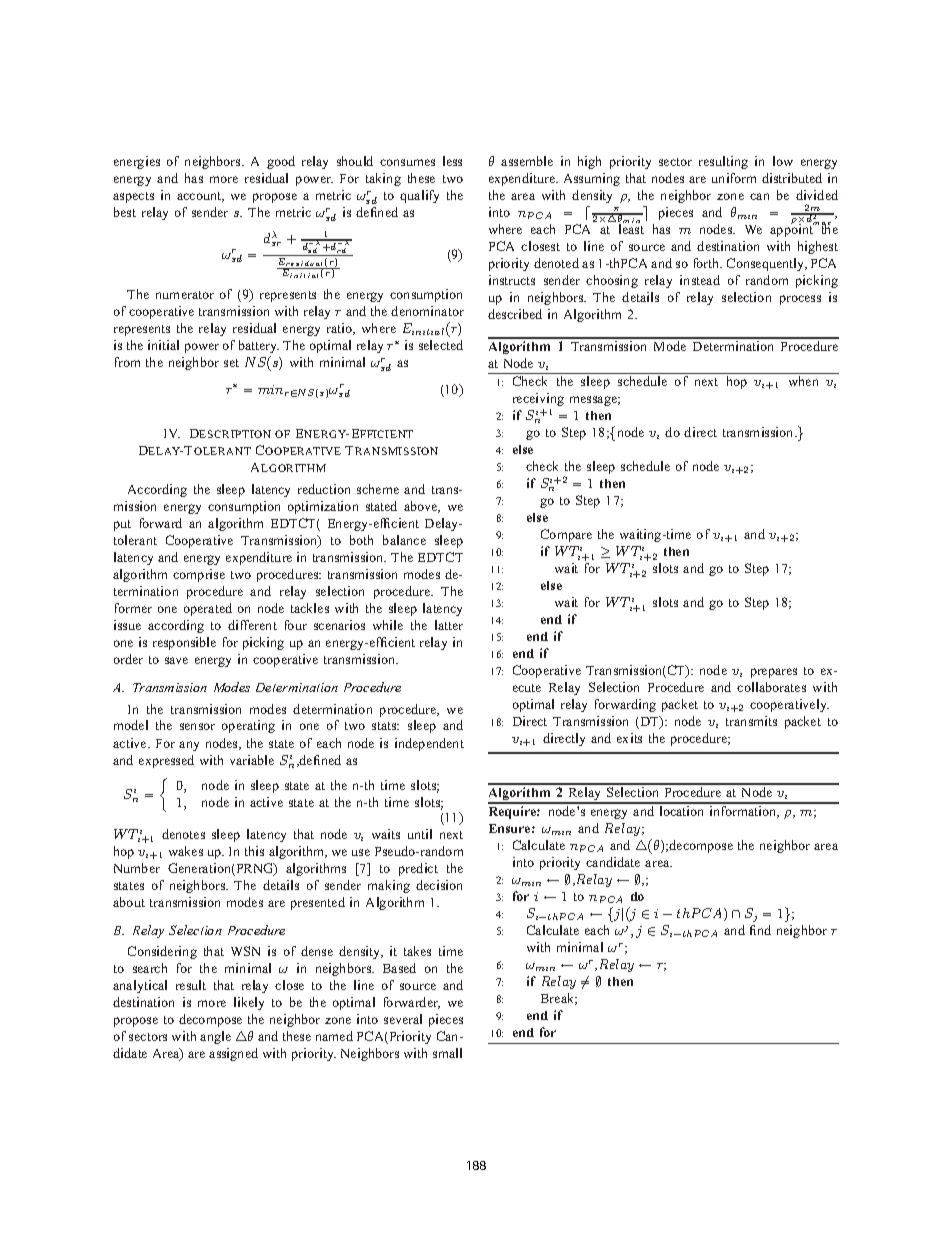  I want to click on uniform, so click(734, 178).
